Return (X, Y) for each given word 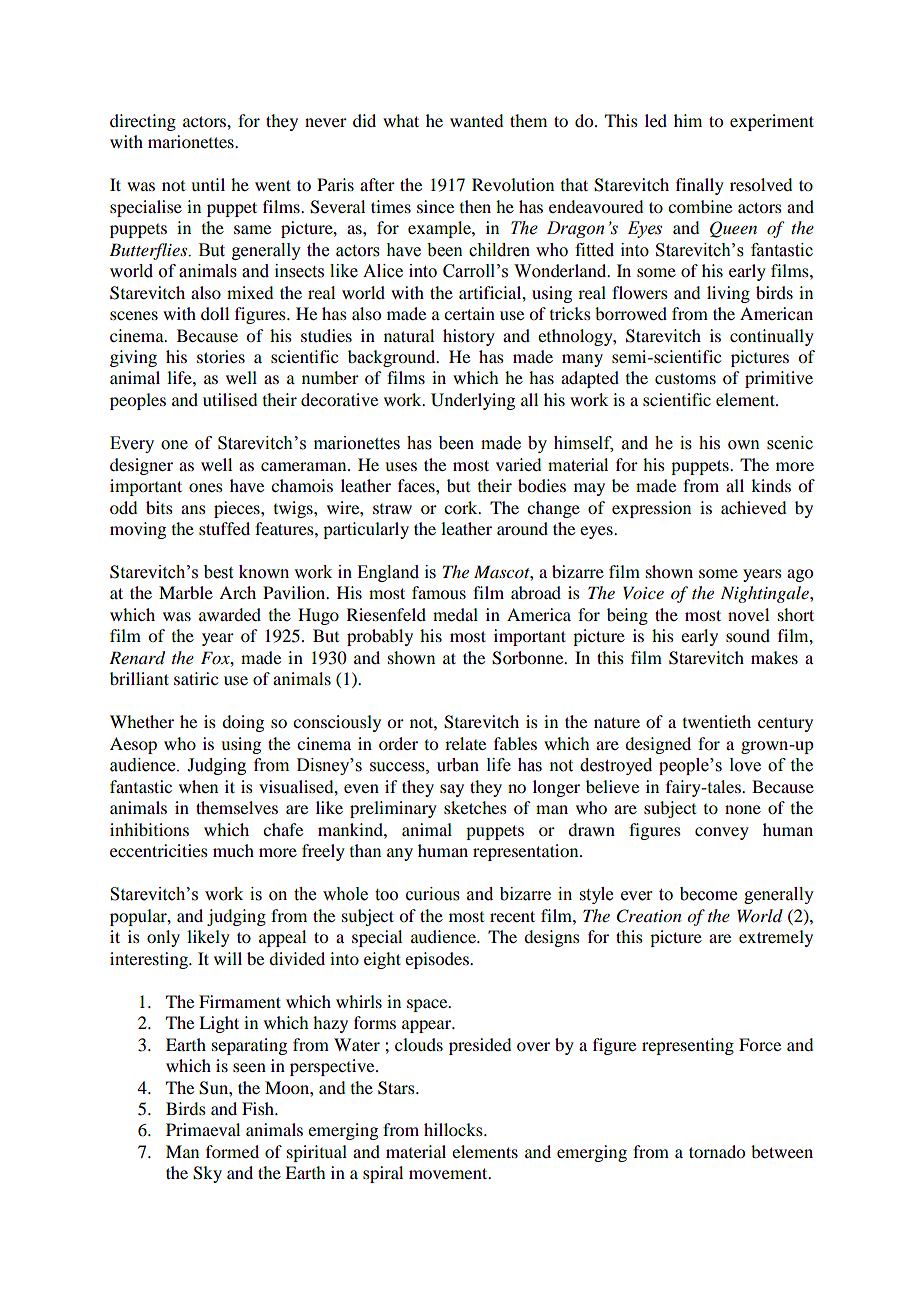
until (208, 184)
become (708, 894)
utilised (230, 399)
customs (685, 378)
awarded (230, 614)
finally (700, 186)
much (233, 850)
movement (449, 1173)
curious (433, 894)
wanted (476, 120)
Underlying (473, 401)
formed (232, 1151)
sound (748, 635)
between (782, 1151)
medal (455, 614)
